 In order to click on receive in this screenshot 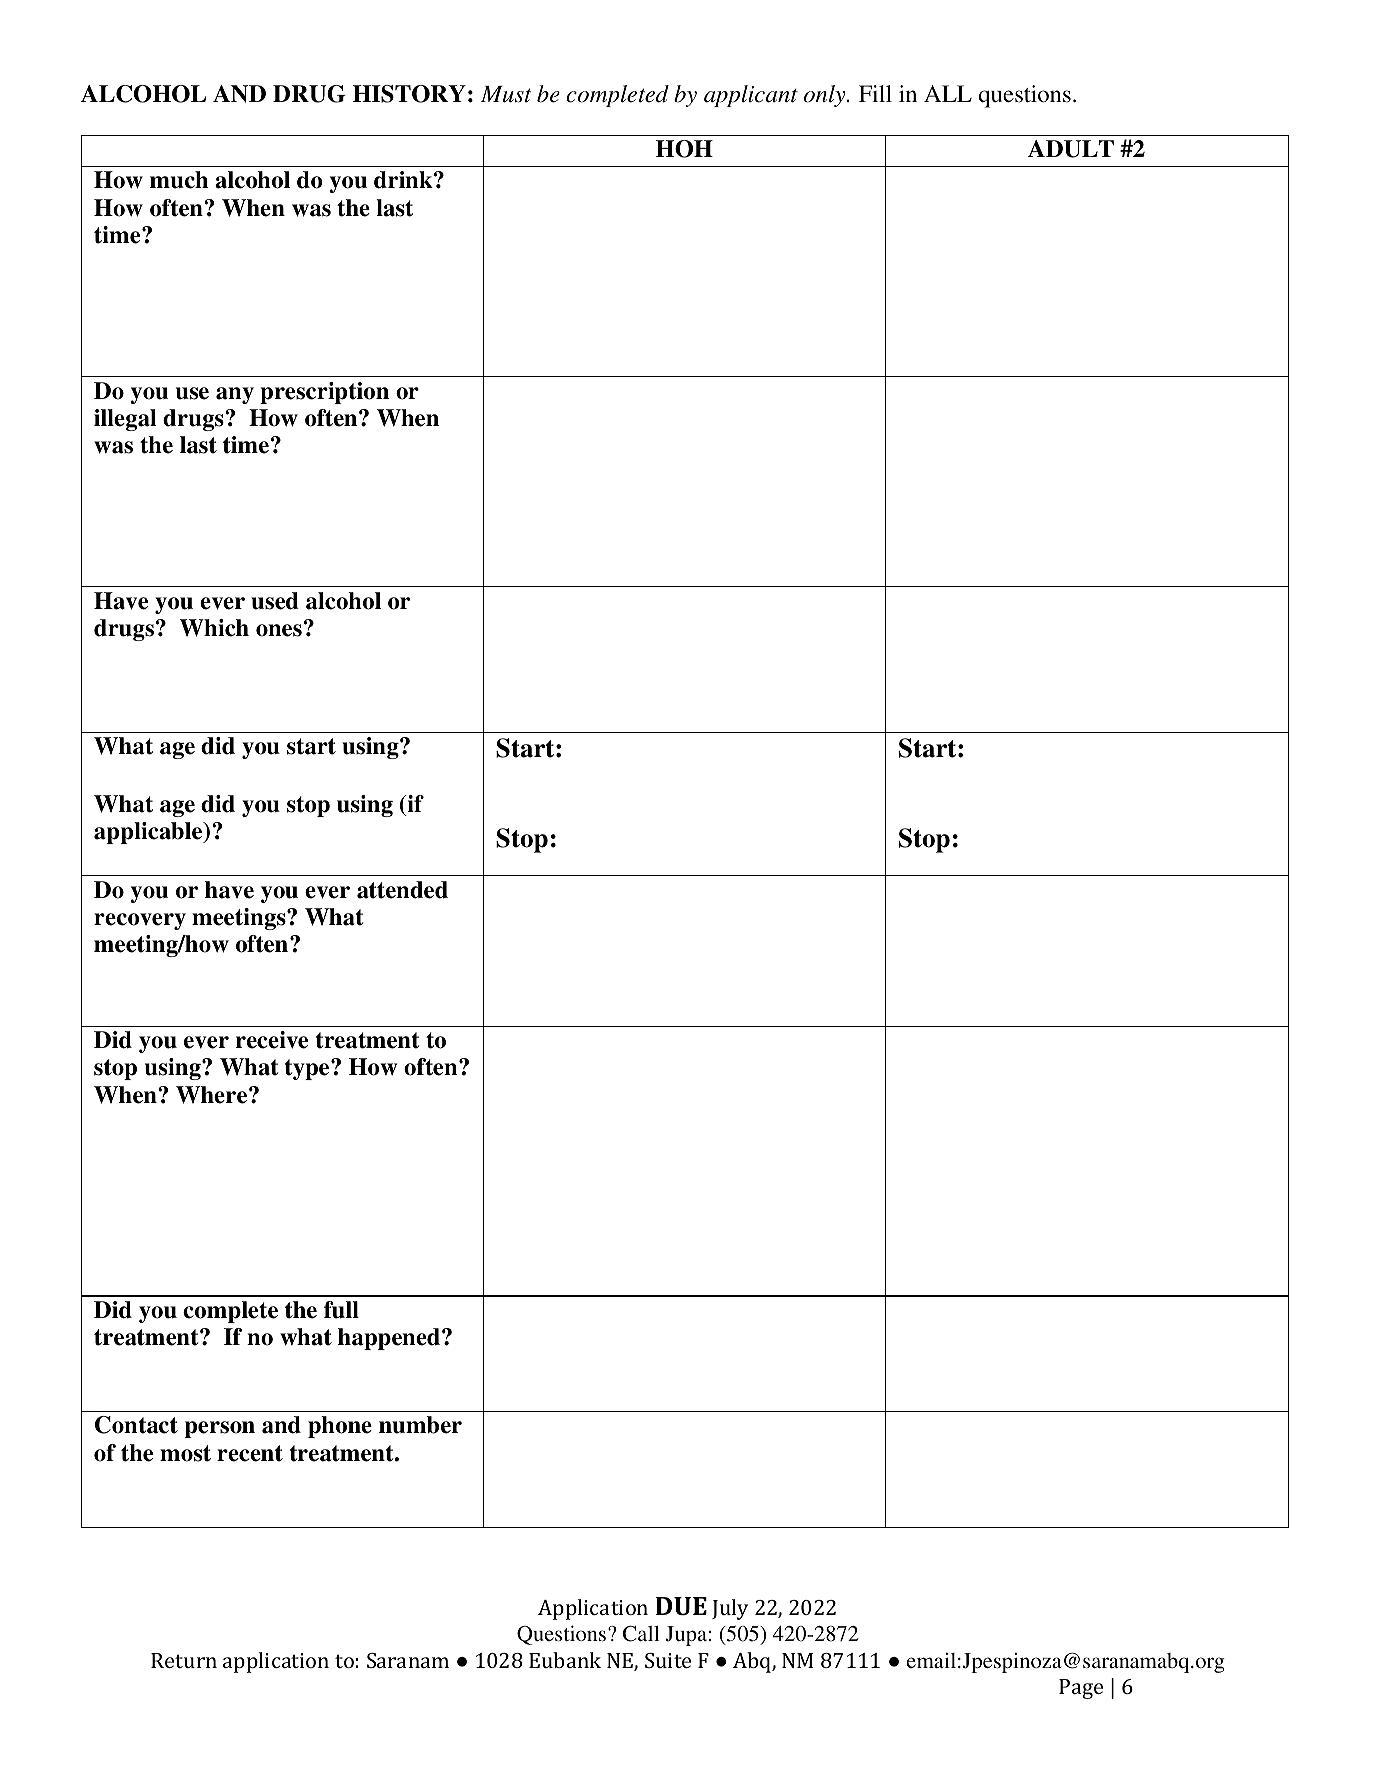, I will do `click(272, 1040)`.
